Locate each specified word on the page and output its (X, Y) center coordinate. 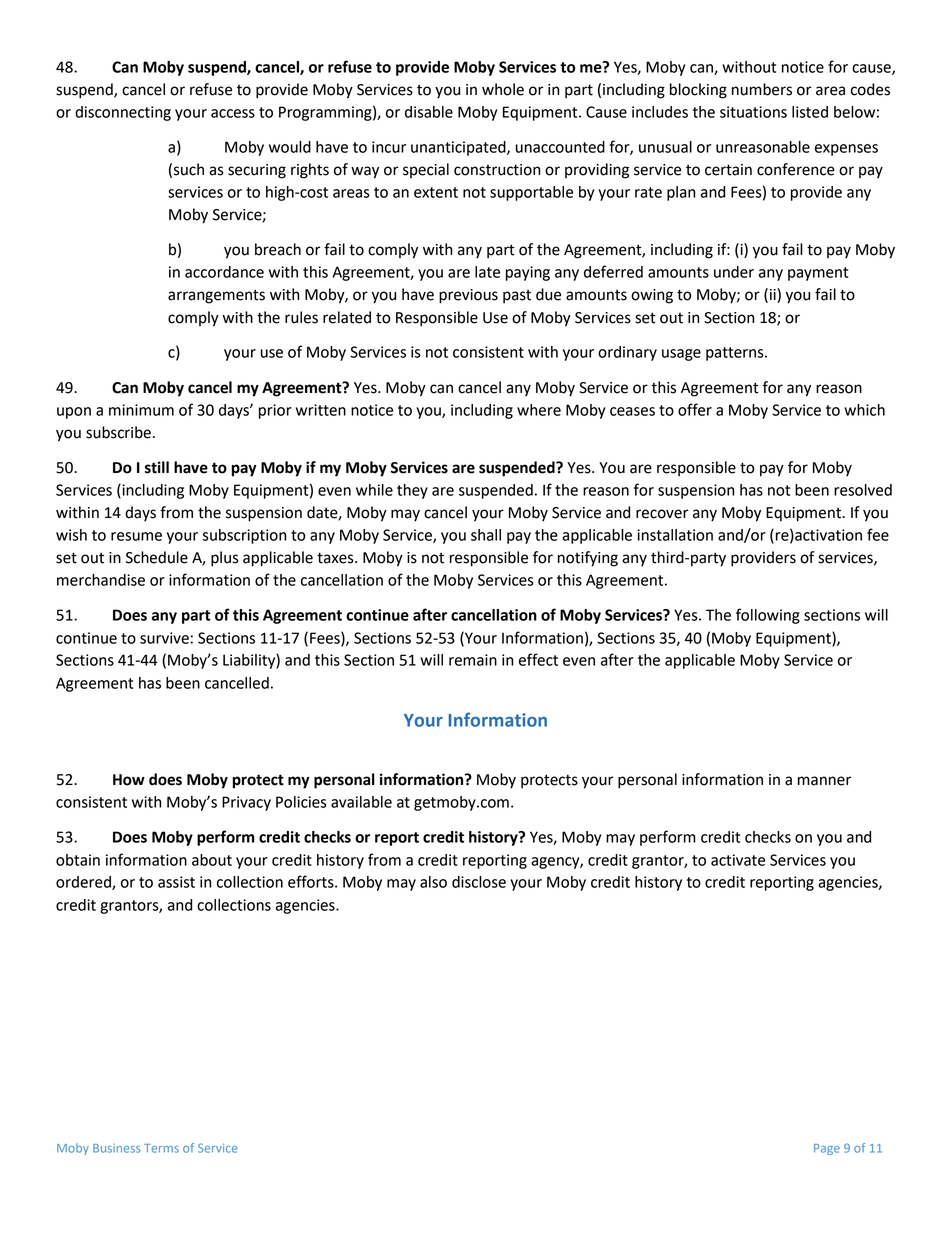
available (361, 802)
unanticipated (459, 148)
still (157, 467)
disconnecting (123, 113)
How (129, 780)
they (412, 491)
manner (824, 781)
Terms (161, 1148)
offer (695, 409)
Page (827, 1149)
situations (753, 112)
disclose (479, 882)
